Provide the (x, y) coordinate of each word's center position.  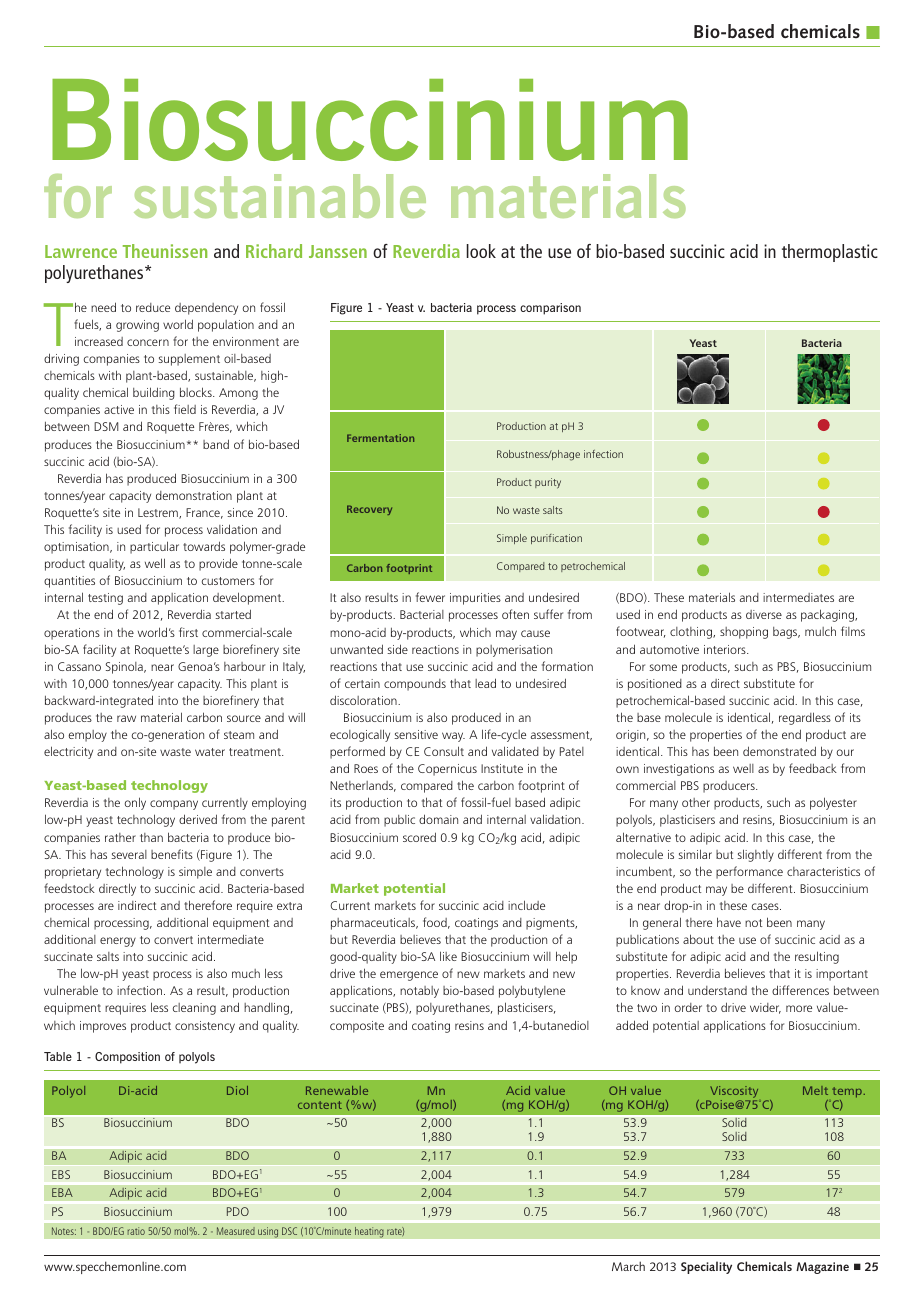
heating (369, 1232)
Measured (236, 1231)
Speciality (706, 1267)
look (481, 251)
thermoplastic (830, 253)
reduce (153, 307)
